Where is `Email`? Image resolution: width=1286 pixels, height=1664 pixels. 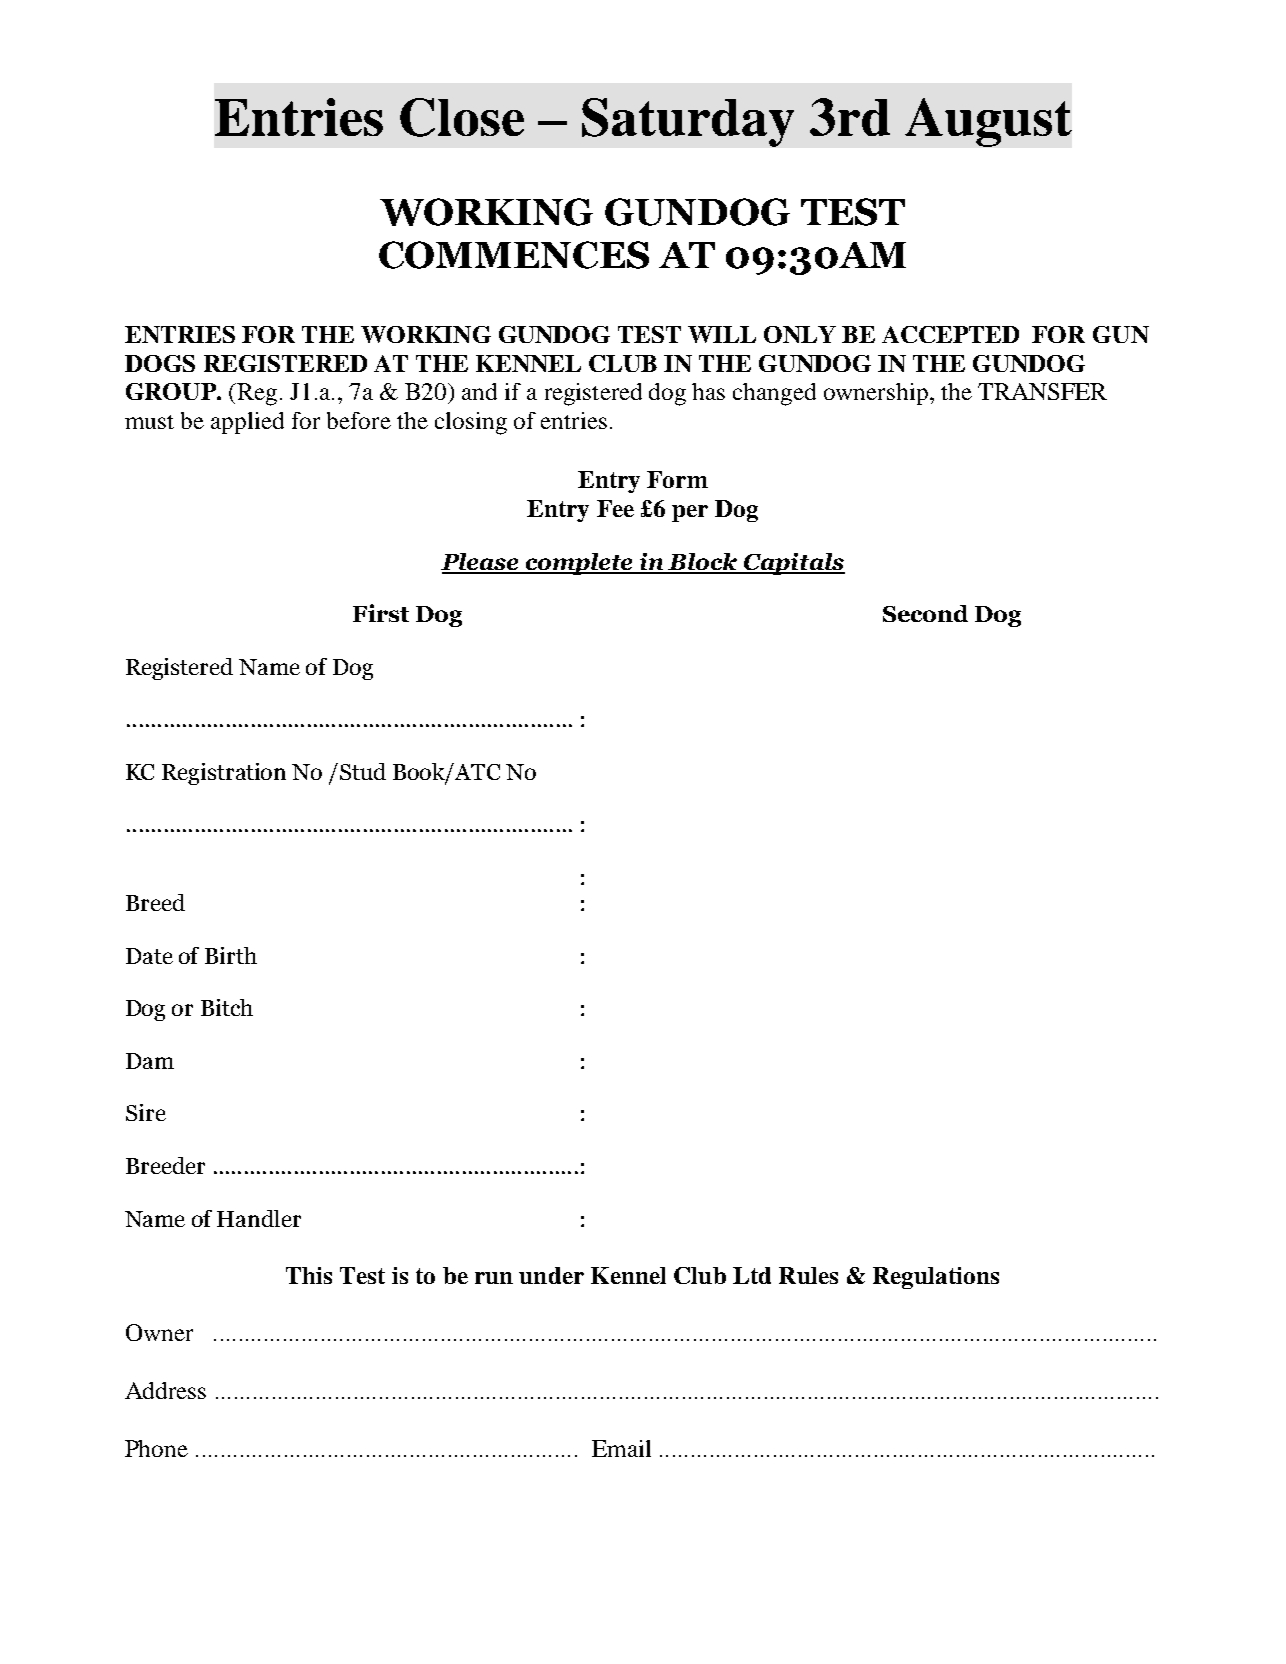
Email is located at coordinates (621, 1448).
